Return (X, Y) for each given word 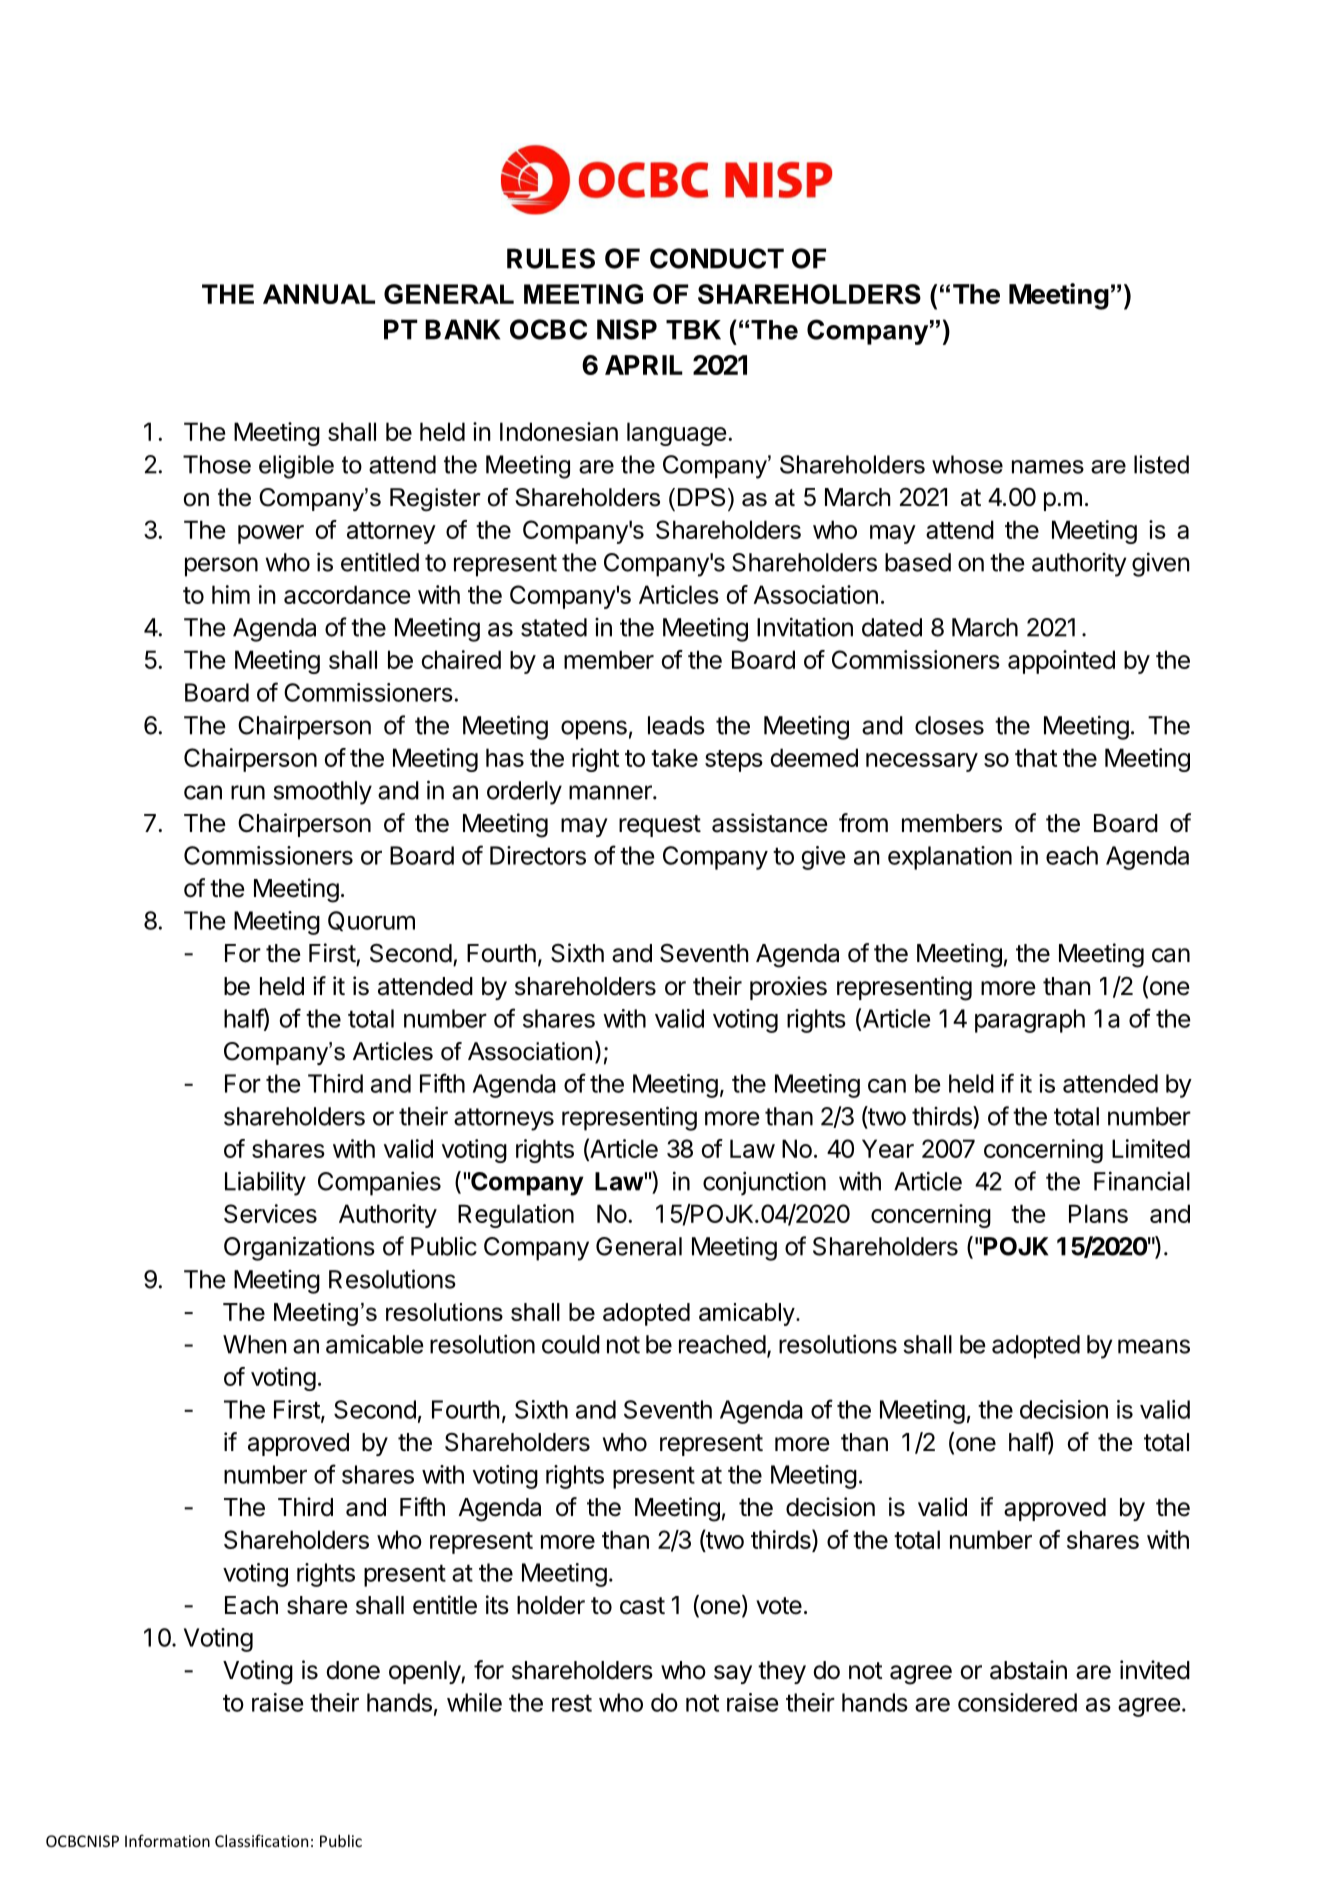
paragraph (1030, 1021)
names (1048, 467)
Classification (261, 1840)
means (1154, 1346)
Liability (265, 1183)
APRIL (644, 365)
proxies (788, 988)
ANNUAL (319, 294)
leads (676, 725)
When (255, 1344)
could (571, 1344)
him (231, 594)
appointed (1061, 662)
